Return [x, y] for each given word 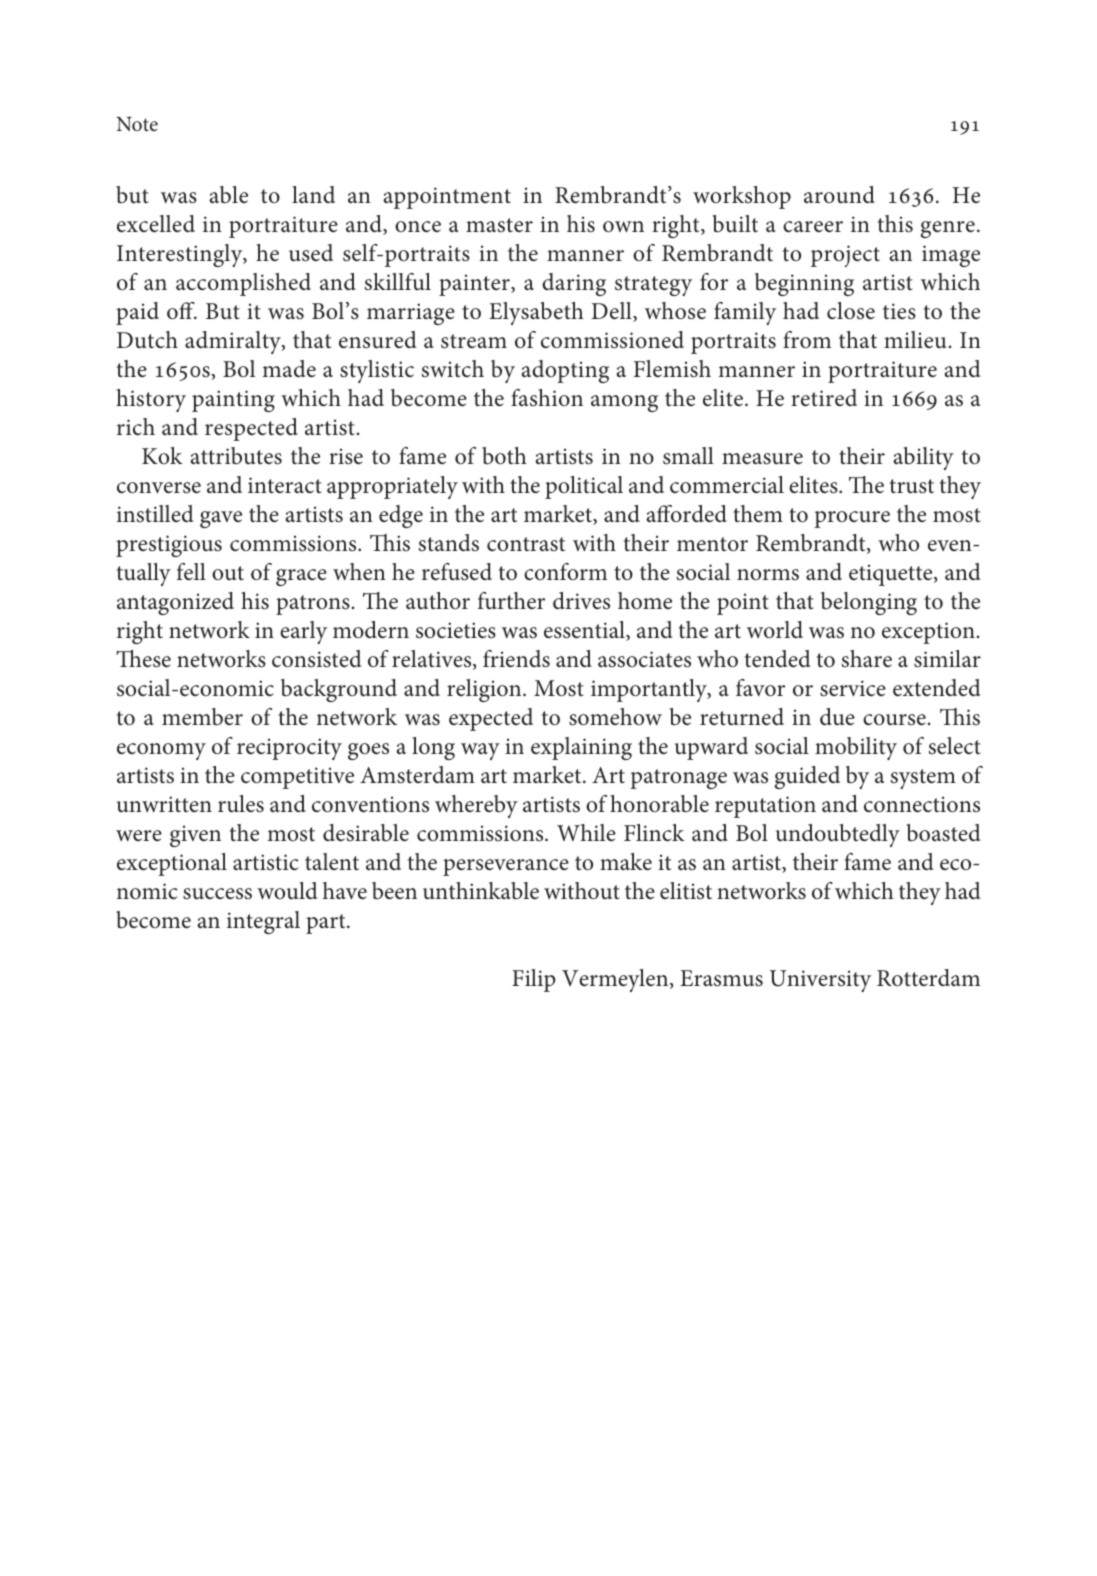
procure [852, 519]
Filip [534, 980]
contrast [526, 544]
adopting [565, 371]
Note [137, 124]
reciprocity [289, 749]
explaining [581, 748]
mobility [856, 748]
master [499, 225]
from [807, 340]
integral [263, 922]
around [839, 195]
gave [221, 519]
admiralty [234, 342]
